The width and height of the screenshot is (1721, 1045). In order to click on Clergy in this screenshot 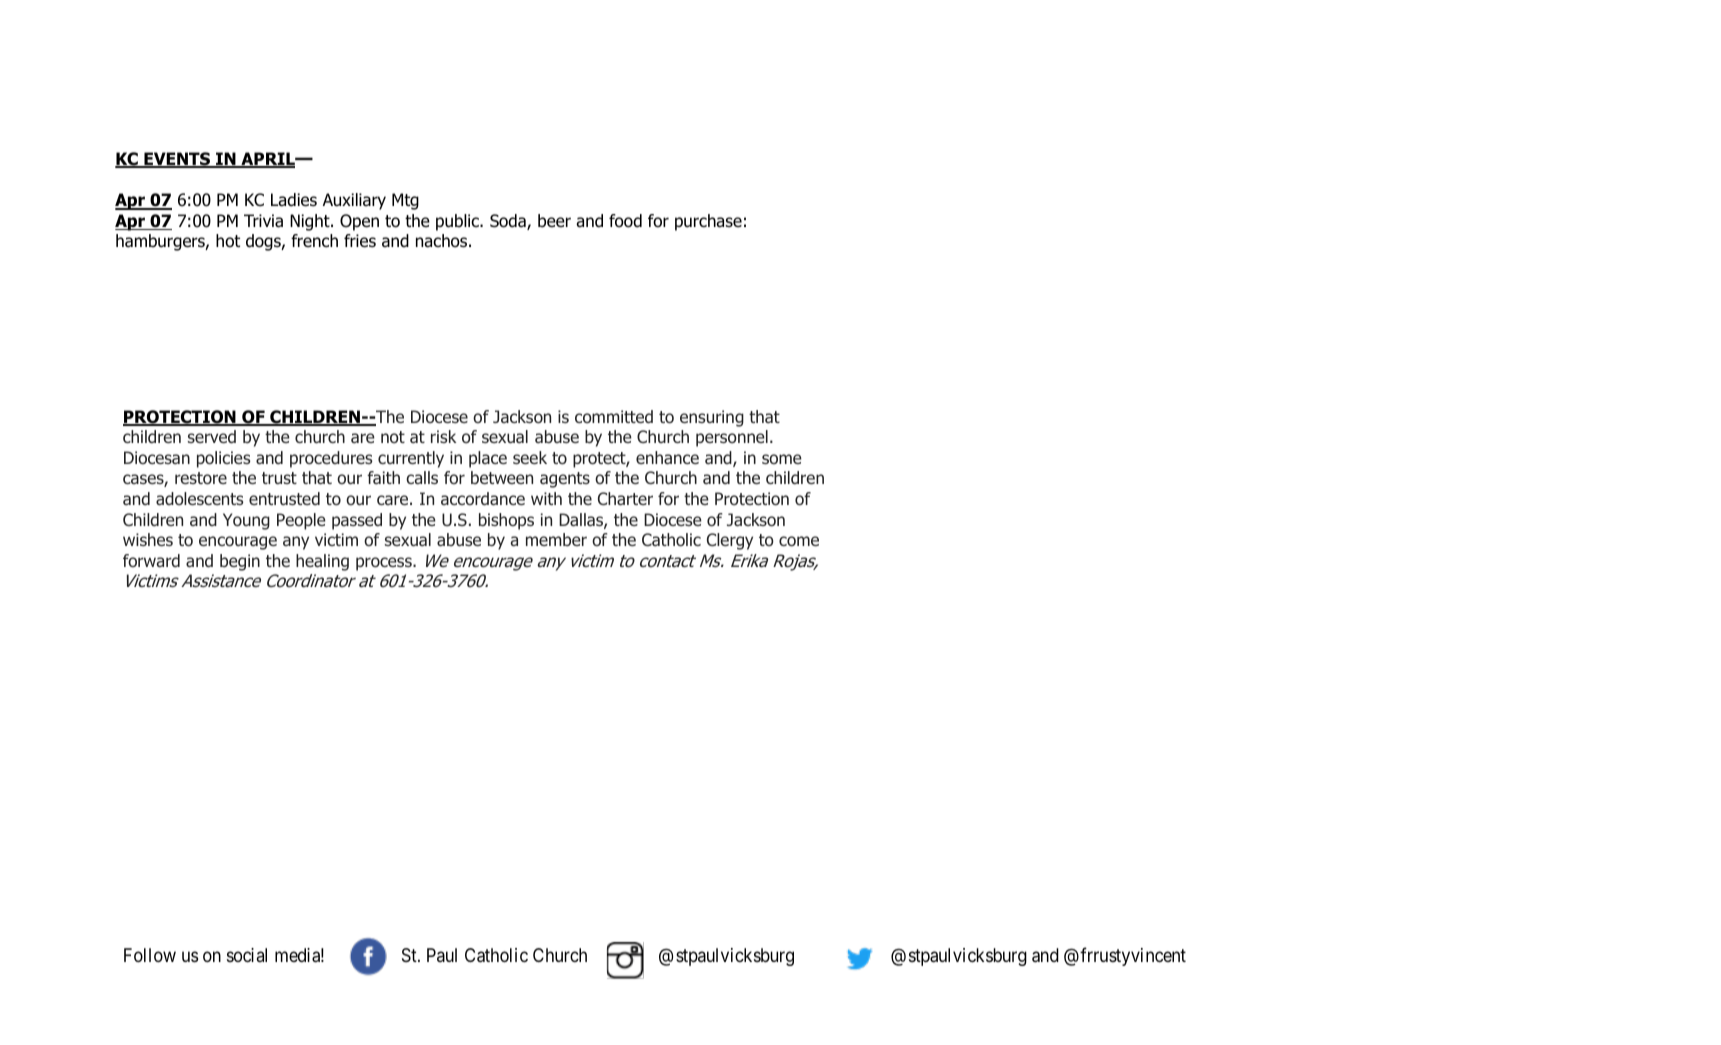, I will do `click(730, 541)`.
